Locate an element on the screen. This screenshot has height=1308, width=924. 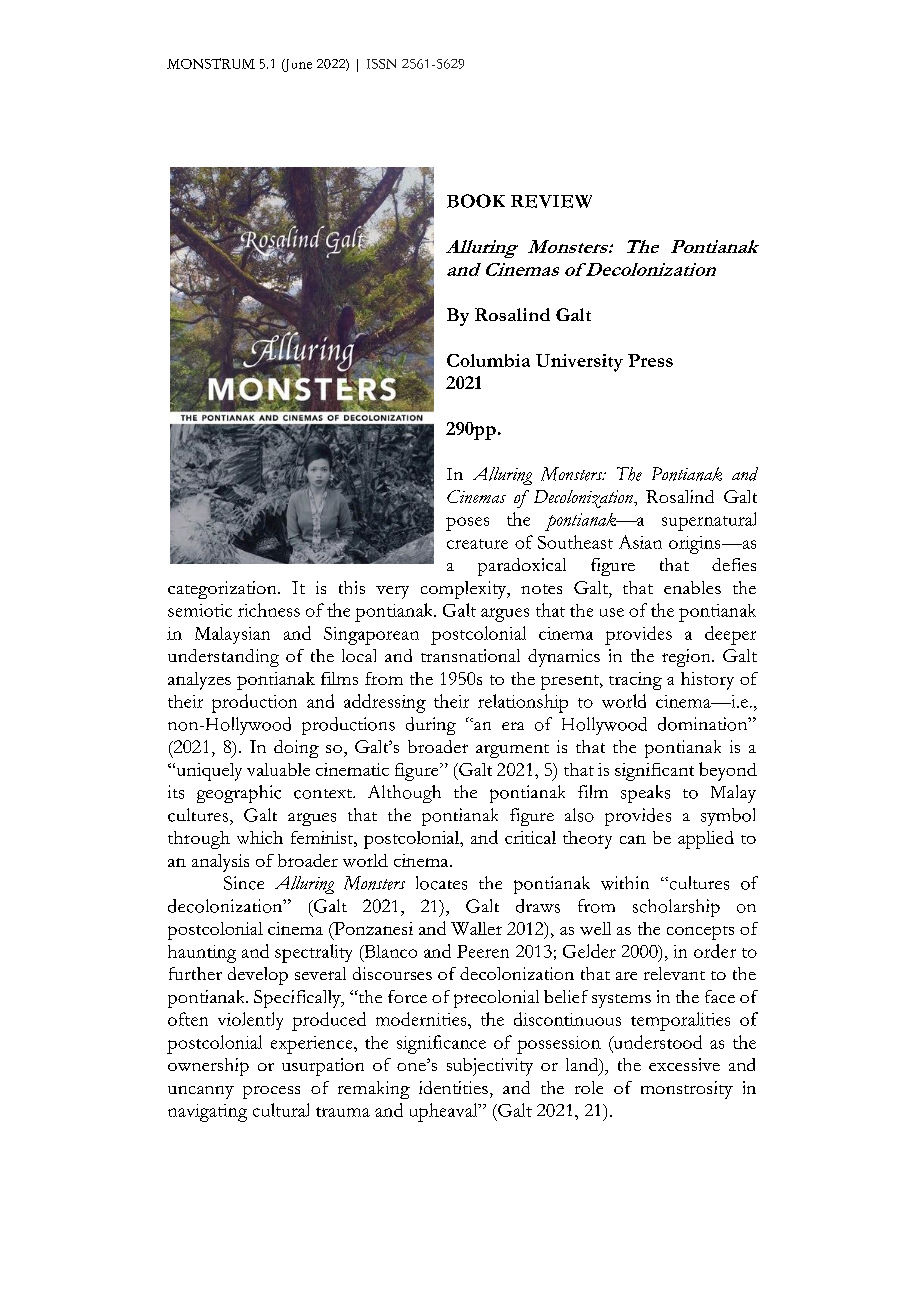
identities is located at coordinates (453, 1087).
